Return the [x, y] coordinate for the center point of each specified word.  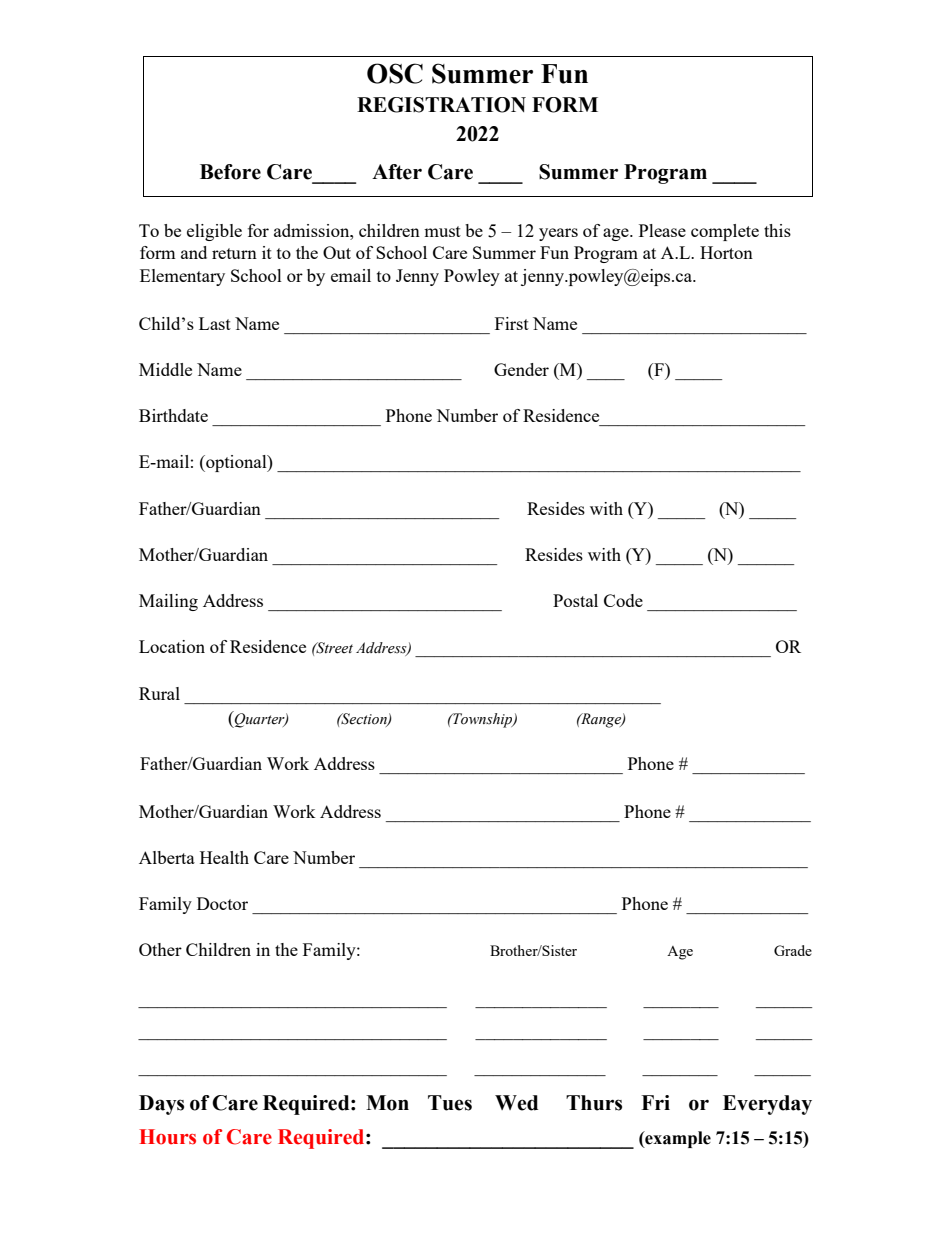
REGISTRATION [441, 105]
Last [215, 323]
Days [161, 1105]
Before [230, 172]
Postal [575, 600]
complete [725, 232]
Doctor [222, 903]
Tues [450, 1103]
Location [172, 646]
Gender [521, 369]
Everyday [767, 1105]
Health [224, 857]
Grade [793, 950]
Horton [726, 252]
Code [623, 600]
